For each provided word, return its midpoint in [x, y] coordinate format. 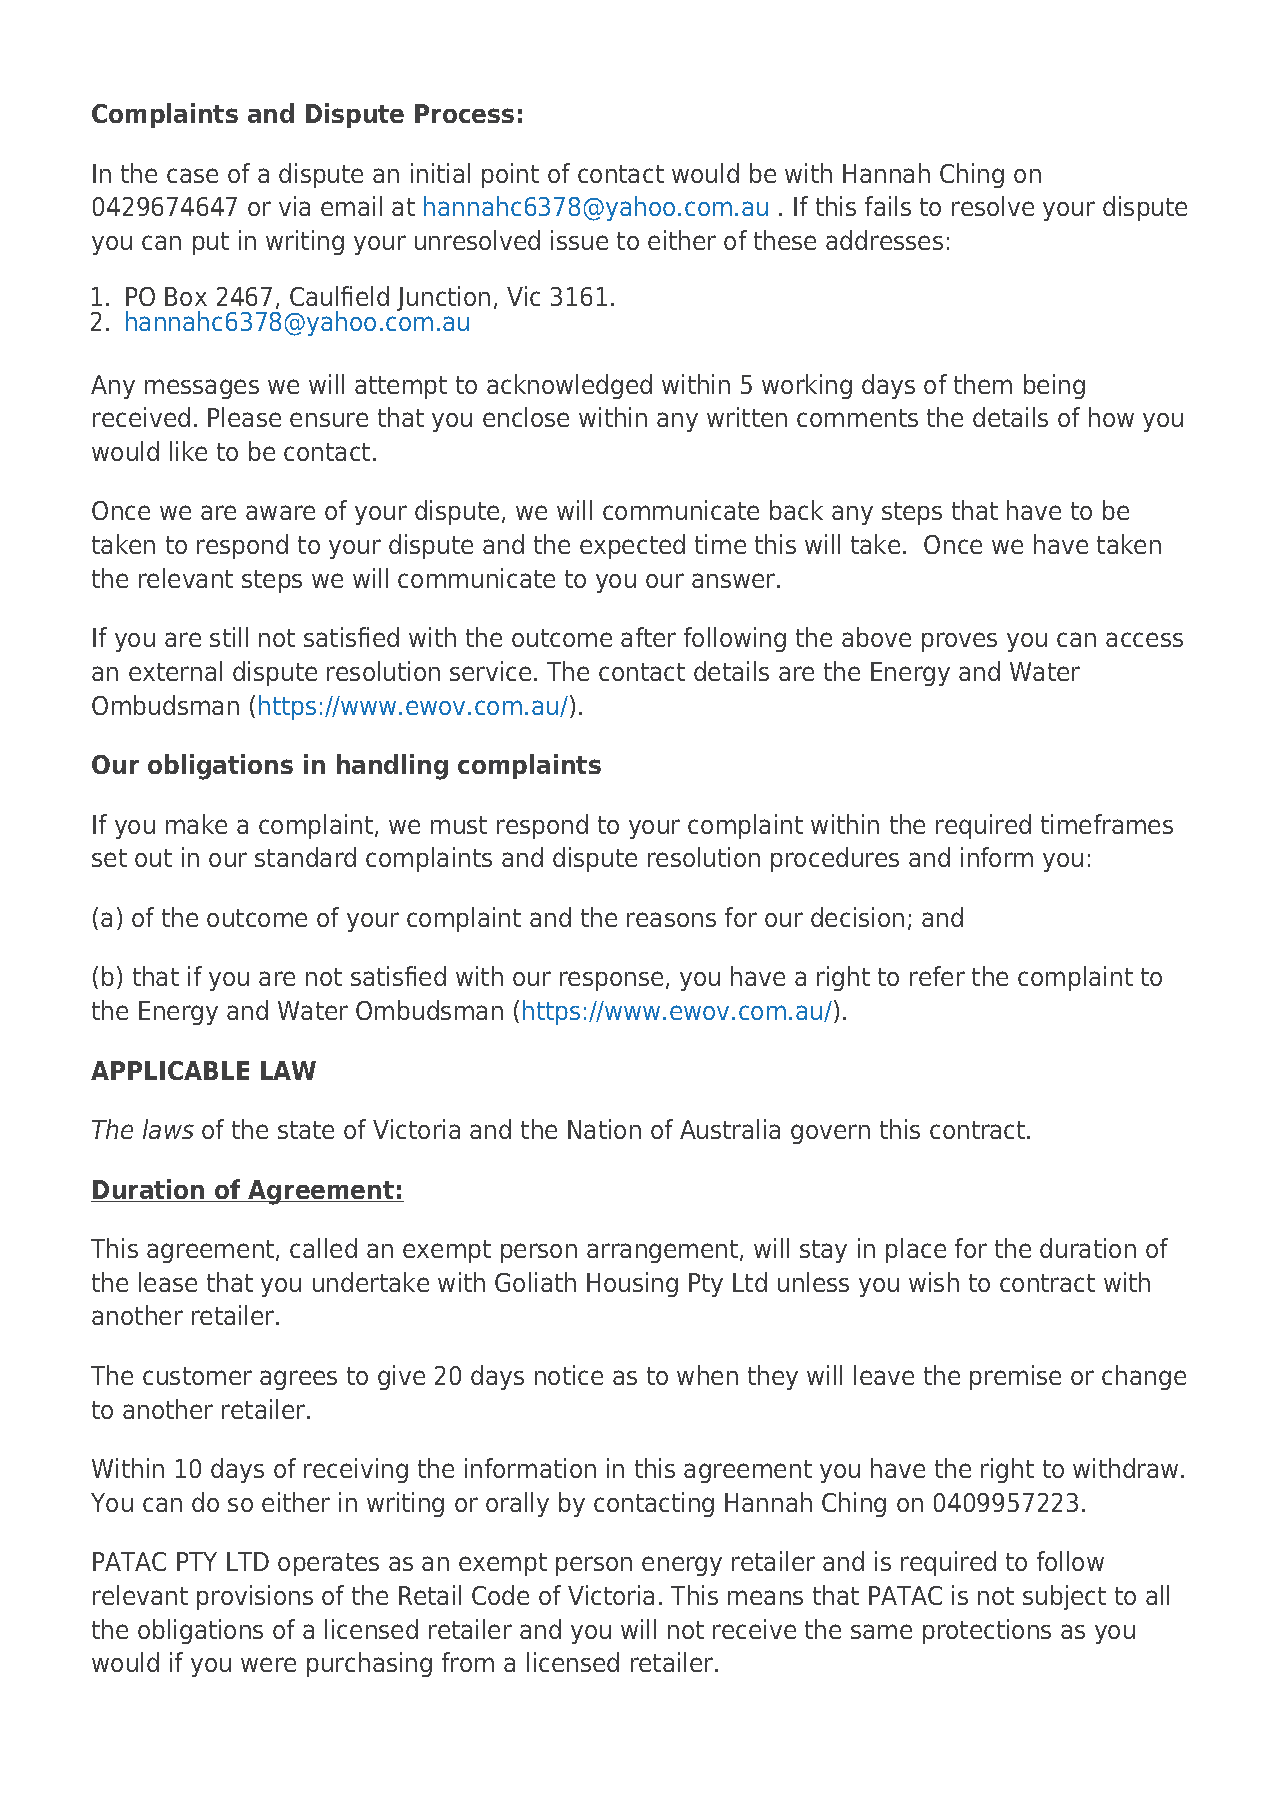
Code [500, 1595]
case [192, 175]
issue [579, 240]
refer [937, 976]
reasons [671, 919]
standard [305, 857]
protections [987, 1631]
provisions [255, 1597]
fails [888, 206]
